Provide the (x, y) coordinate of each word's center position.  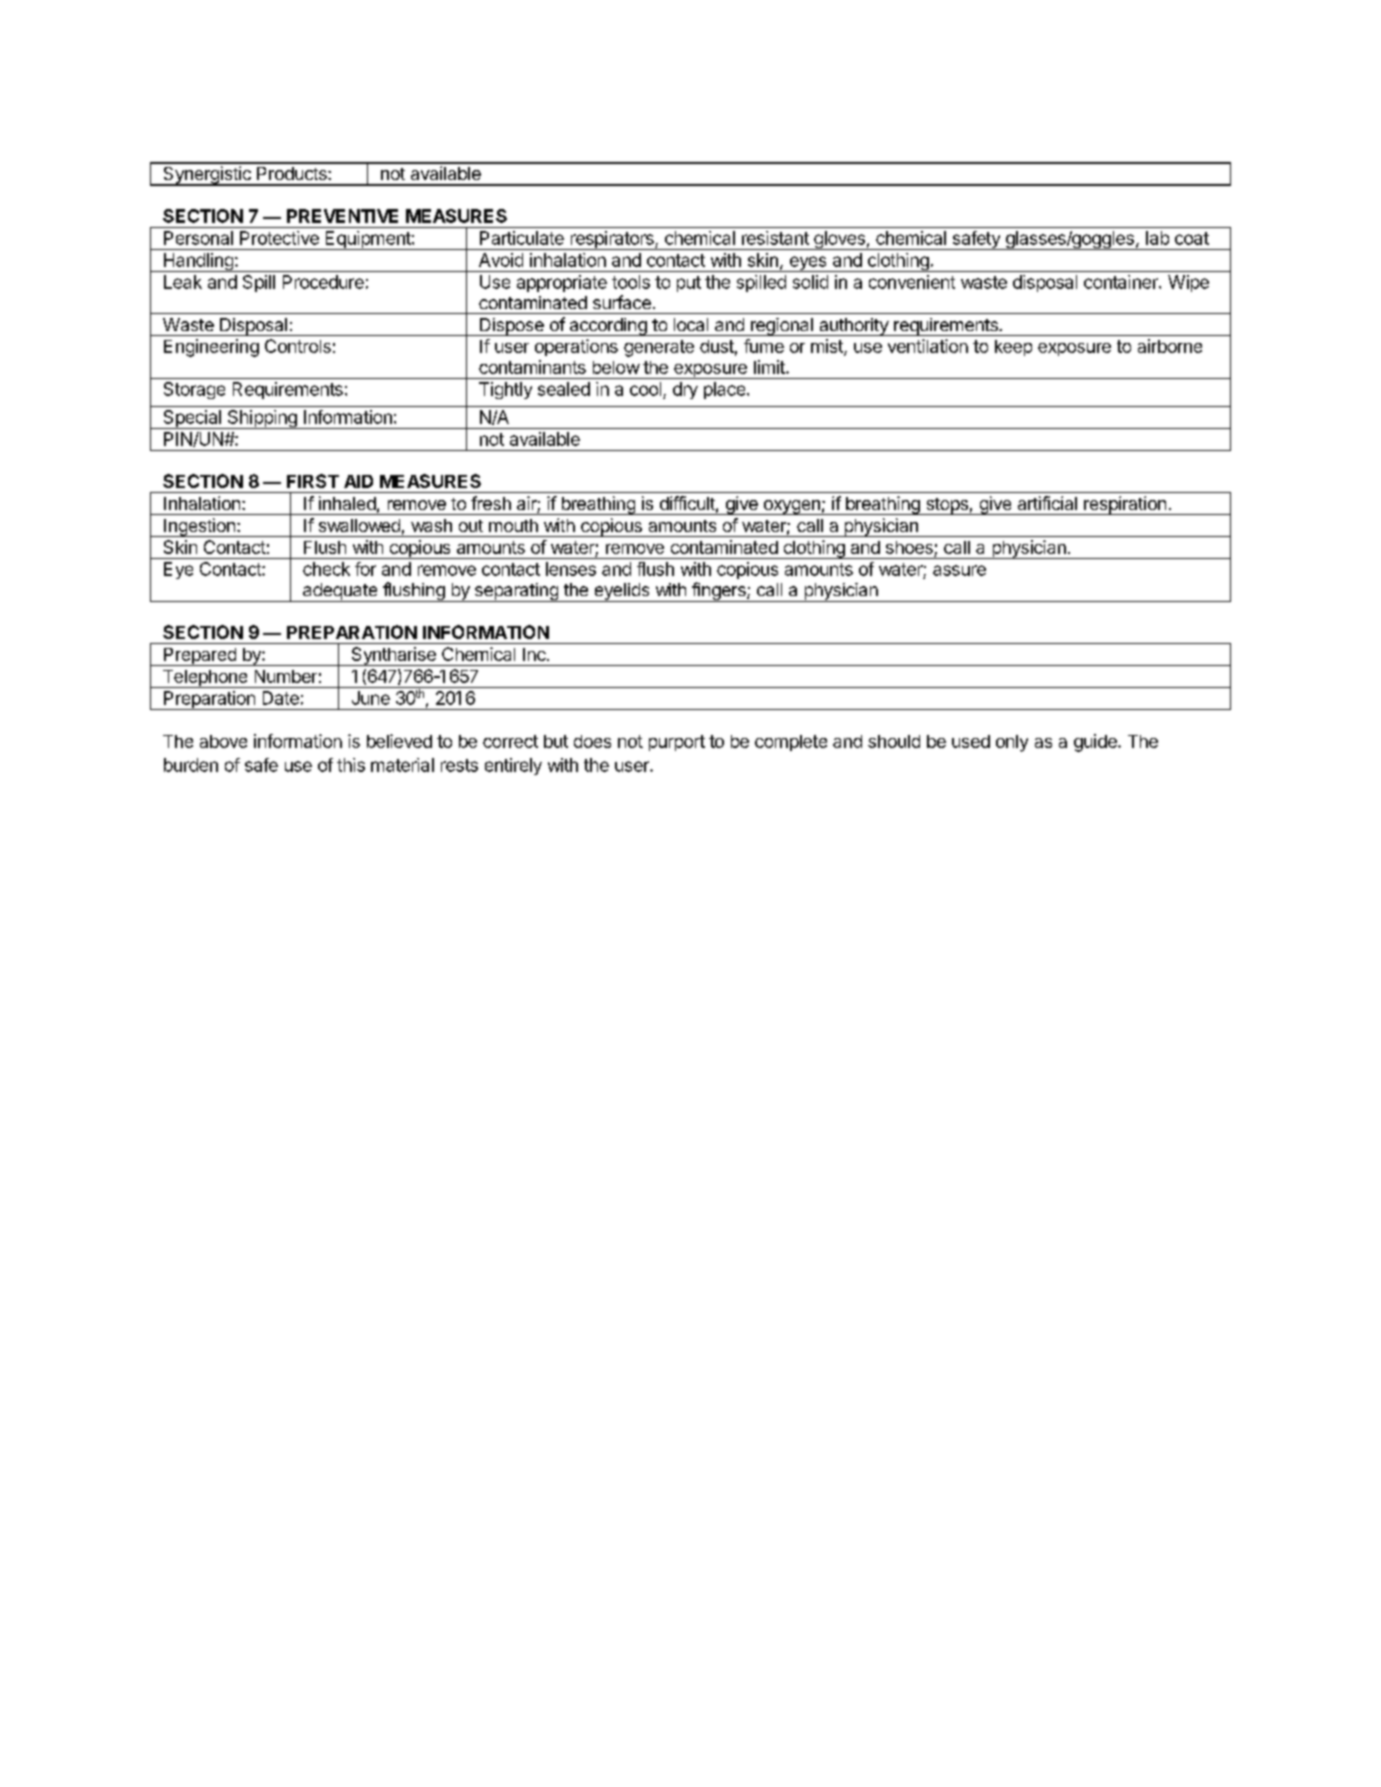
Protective (279, 238)
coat (1192, 238)
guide (1096, 743)
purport (677, 743)
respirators (612, 240)
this (351, 765)
